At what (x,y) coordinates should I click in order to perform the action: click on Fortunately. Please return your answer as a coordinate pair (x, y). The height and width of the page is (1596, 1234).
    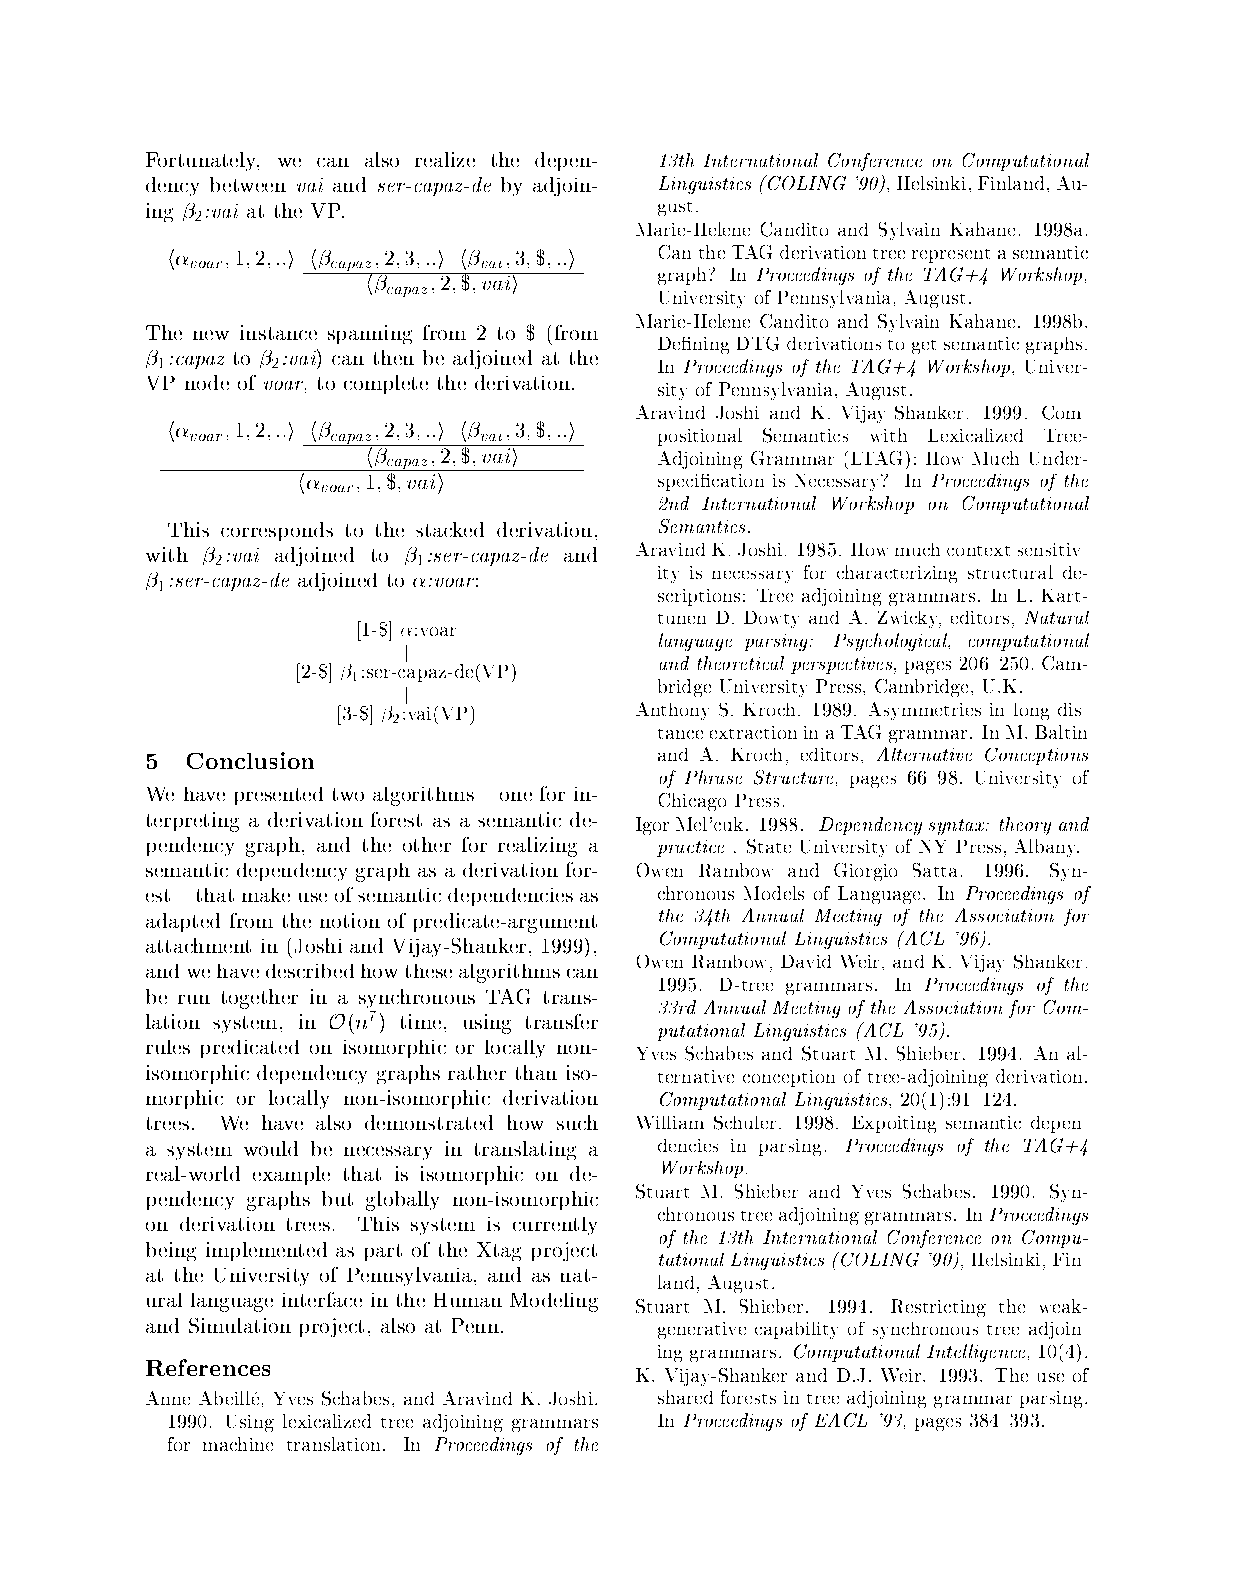
    Looking at the image, I should click on (202, 161).
